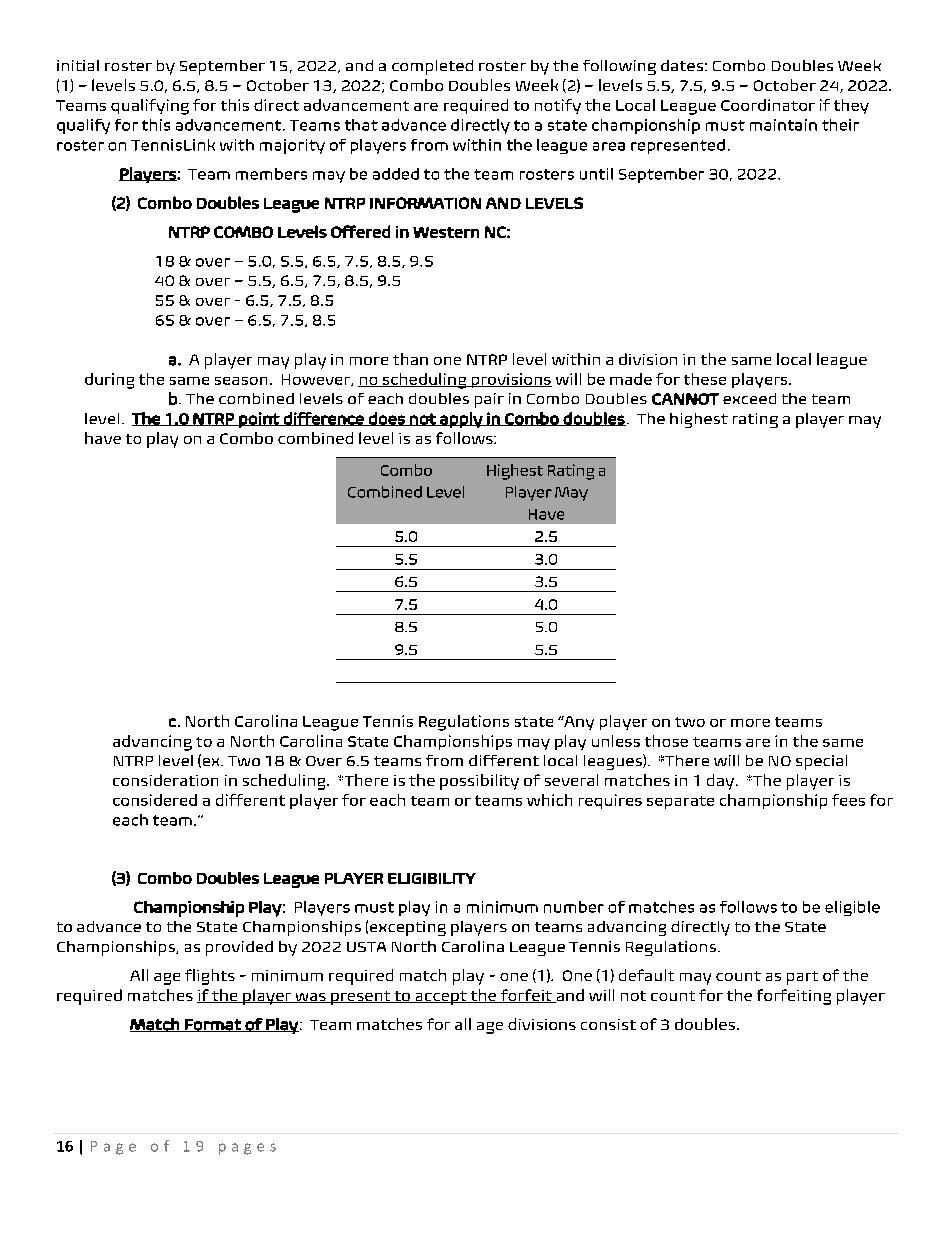  I want to click on flights, so click(210, 977).
